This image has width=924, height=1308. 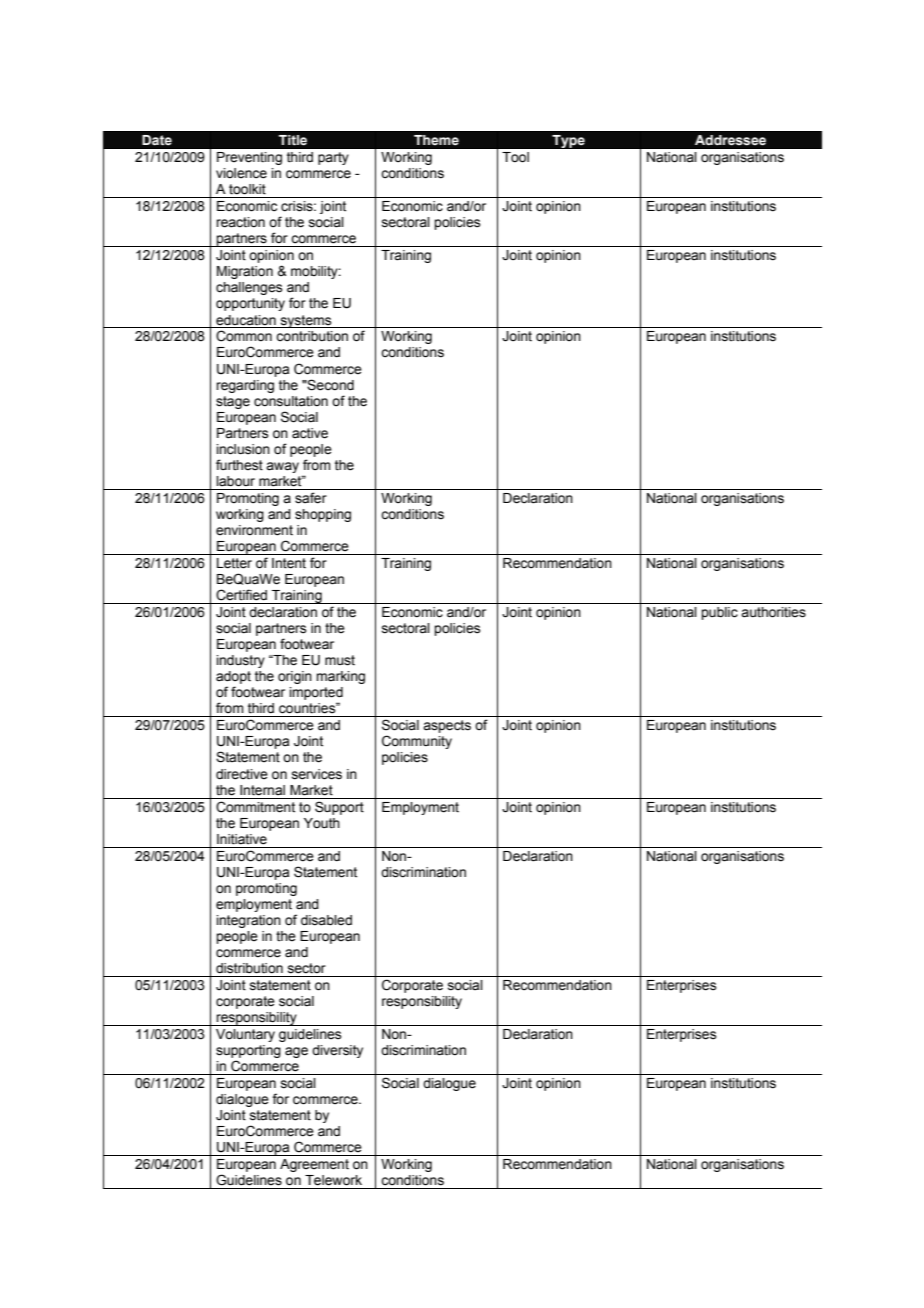 I want to click on authorities, so click(x=773, y=612).
